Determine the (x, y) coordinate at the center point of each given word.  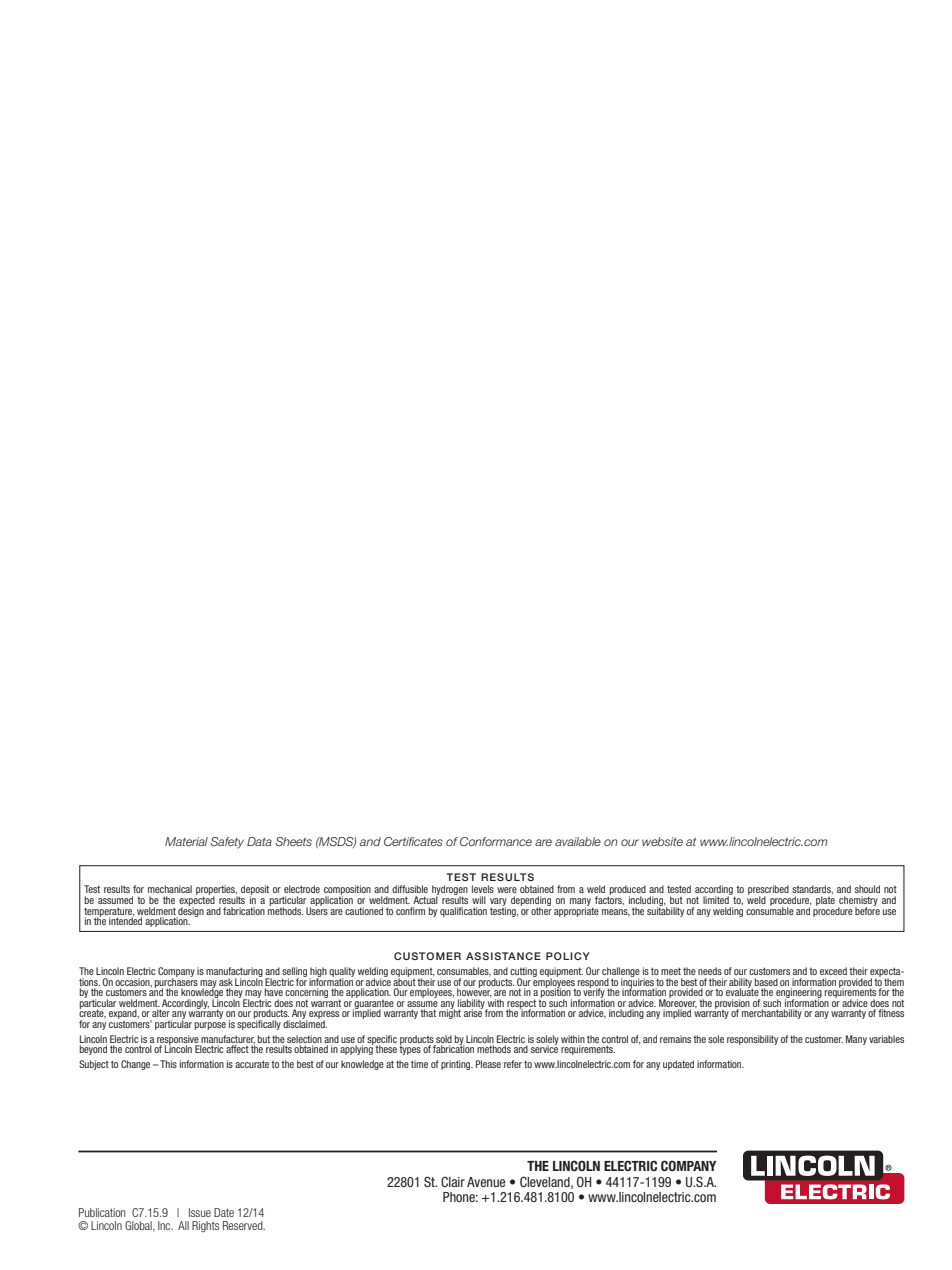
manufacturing (234, 973)
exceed (833, 971)
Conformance (496, 841)
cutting (523, 973)
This (168, 1064)
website (662, 841)
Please (488, 1064)
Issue (200, 1212)
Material (186, 841)
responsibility (752, 1040)
